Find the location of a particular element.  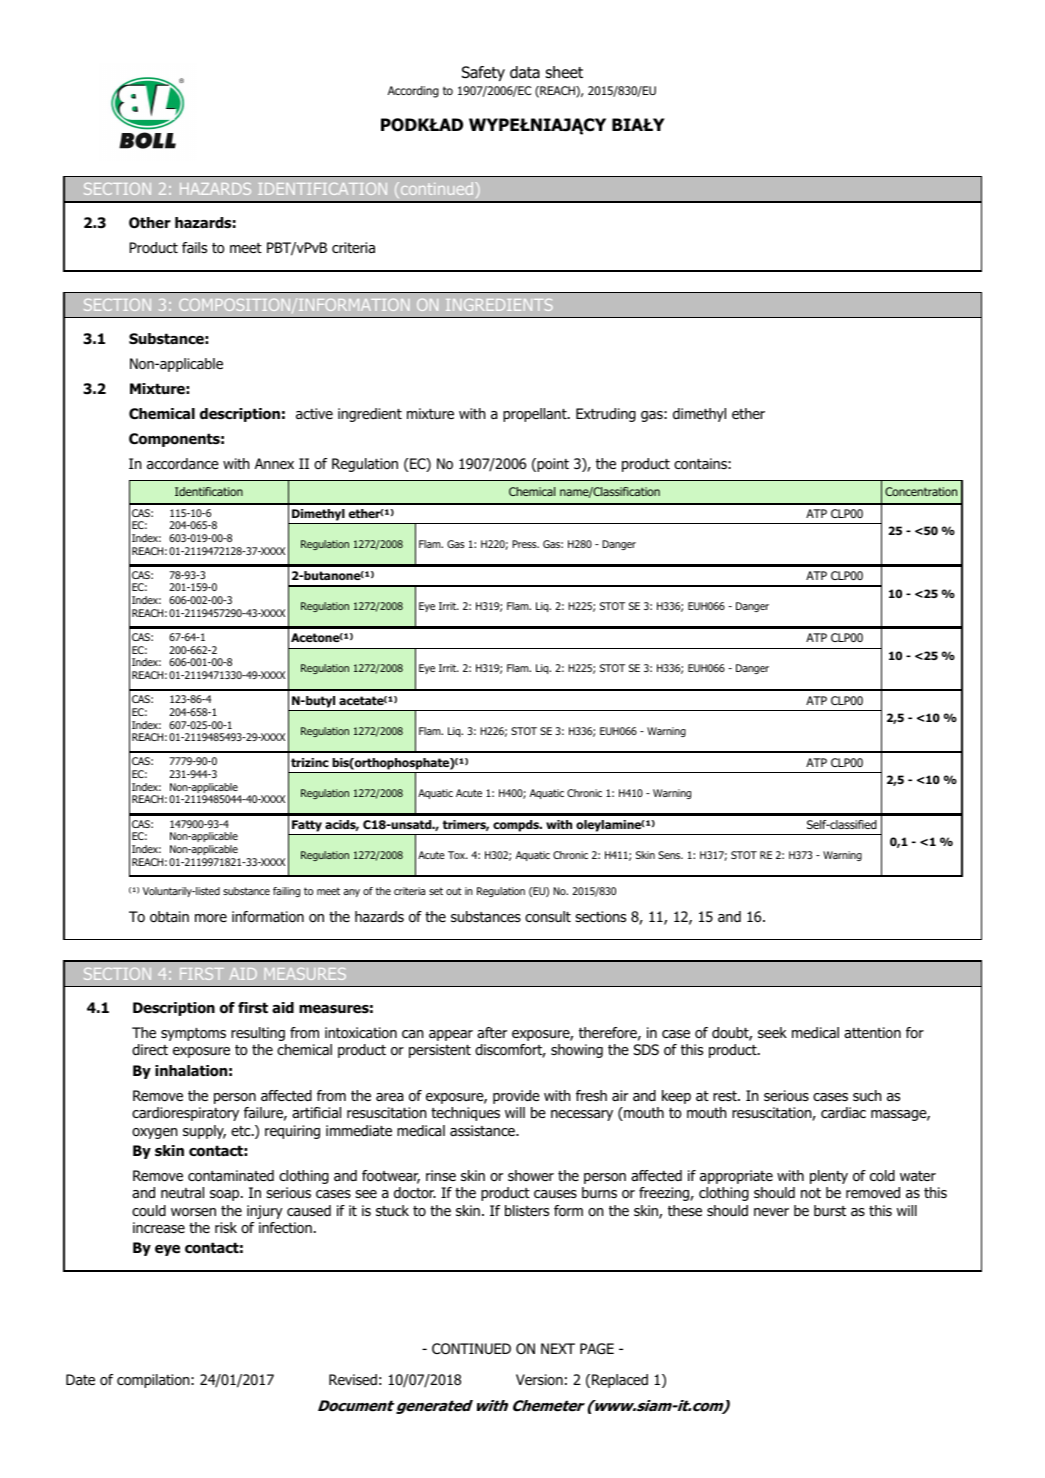

burst is located at coordinates (830, 1210).
